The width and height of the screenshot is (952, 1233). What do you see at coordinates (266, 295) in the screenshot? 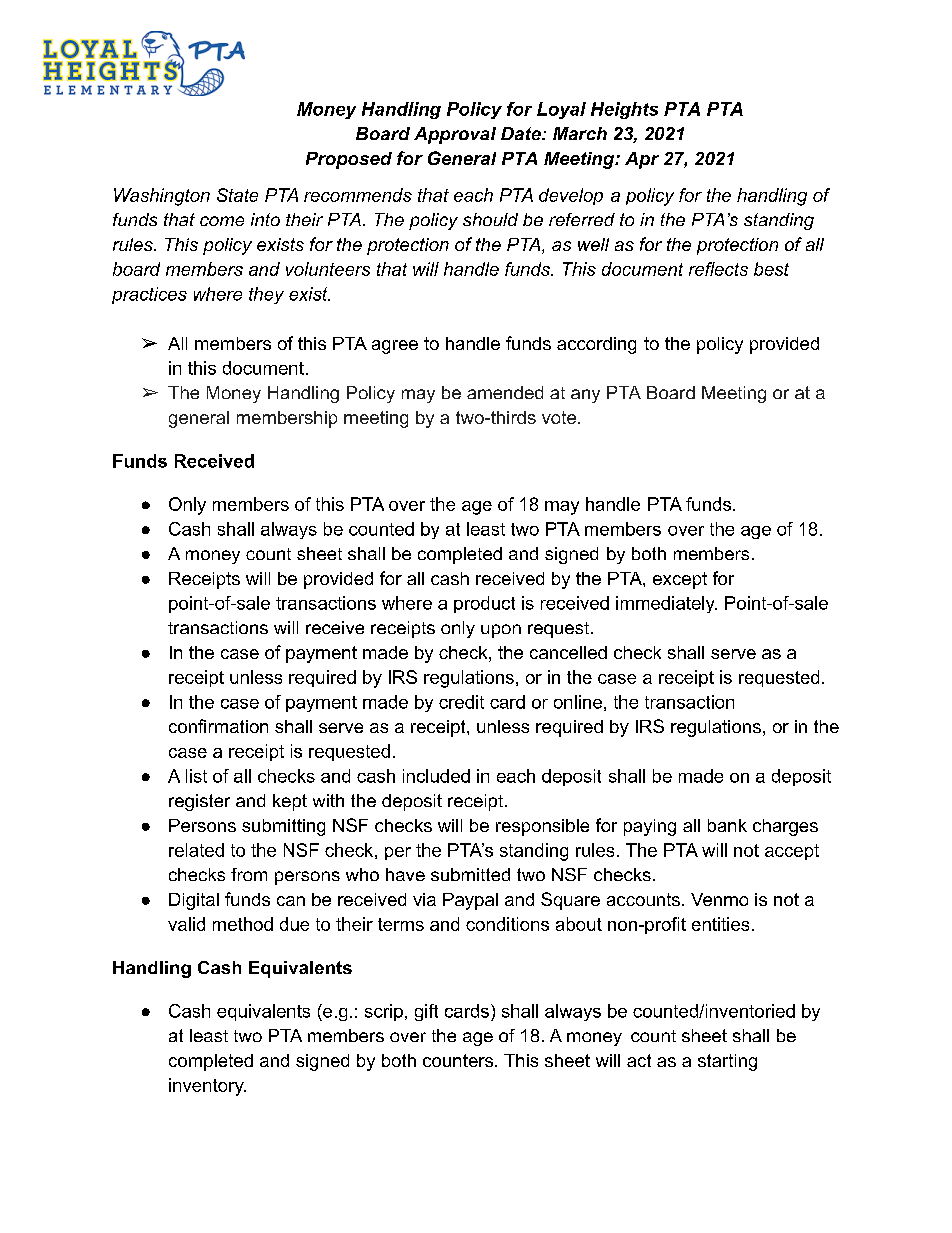
I see `they` at bounding box center [266, 295].
